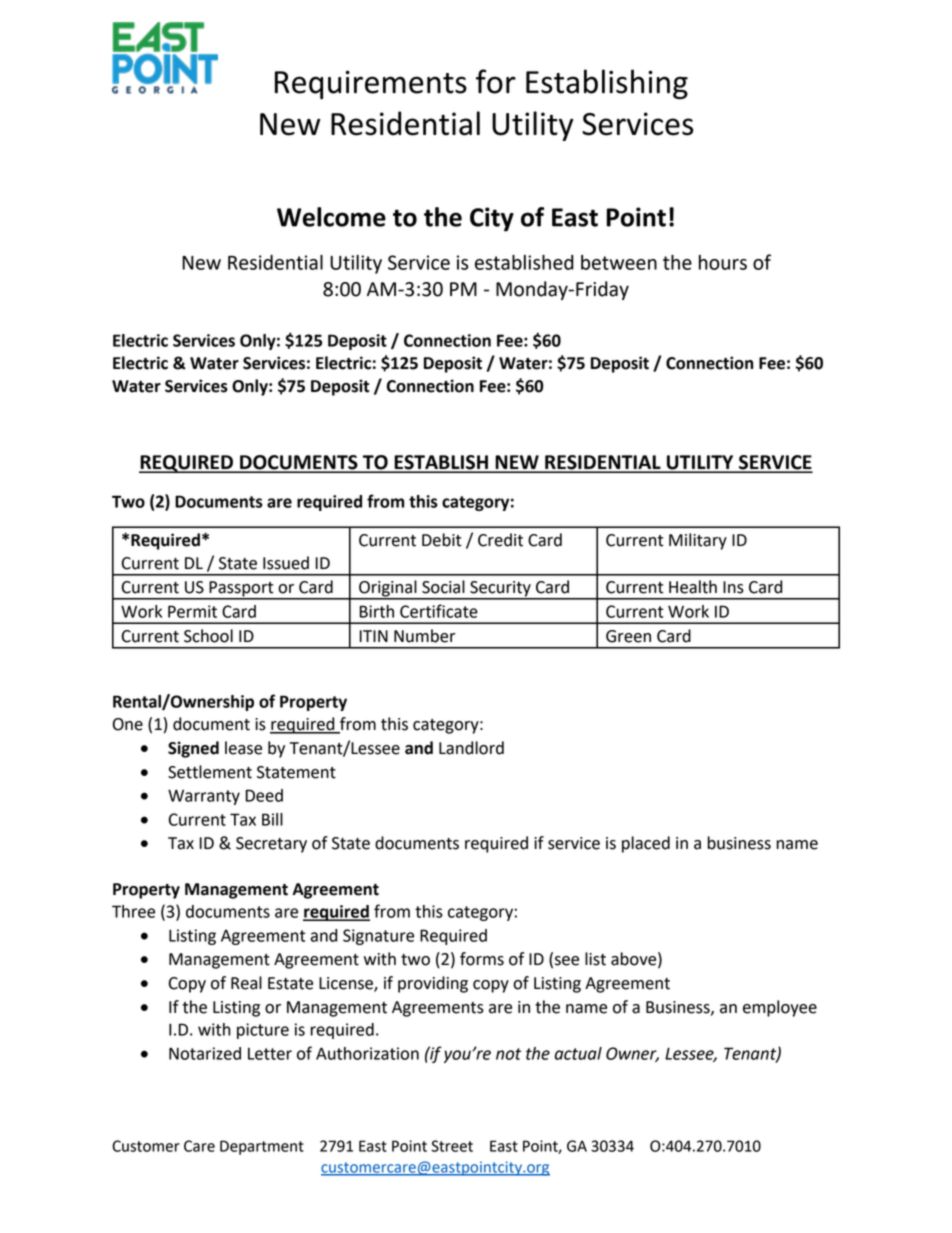 This page has width=952, height=1233. I want to click on Department, so click(262, 1147).
